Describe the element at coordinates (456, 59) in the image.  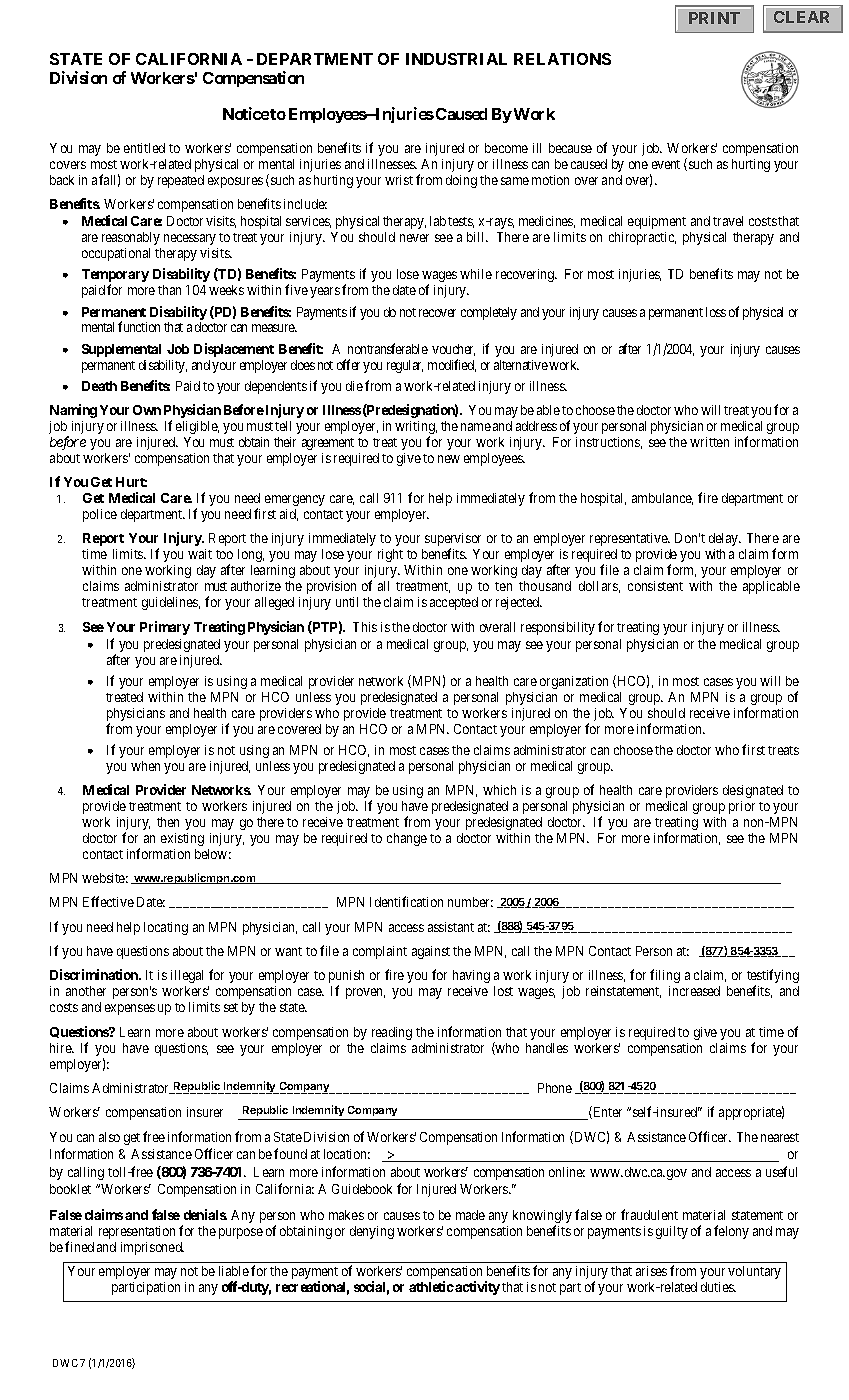
I see `INDUSTRIAL` at that location.
